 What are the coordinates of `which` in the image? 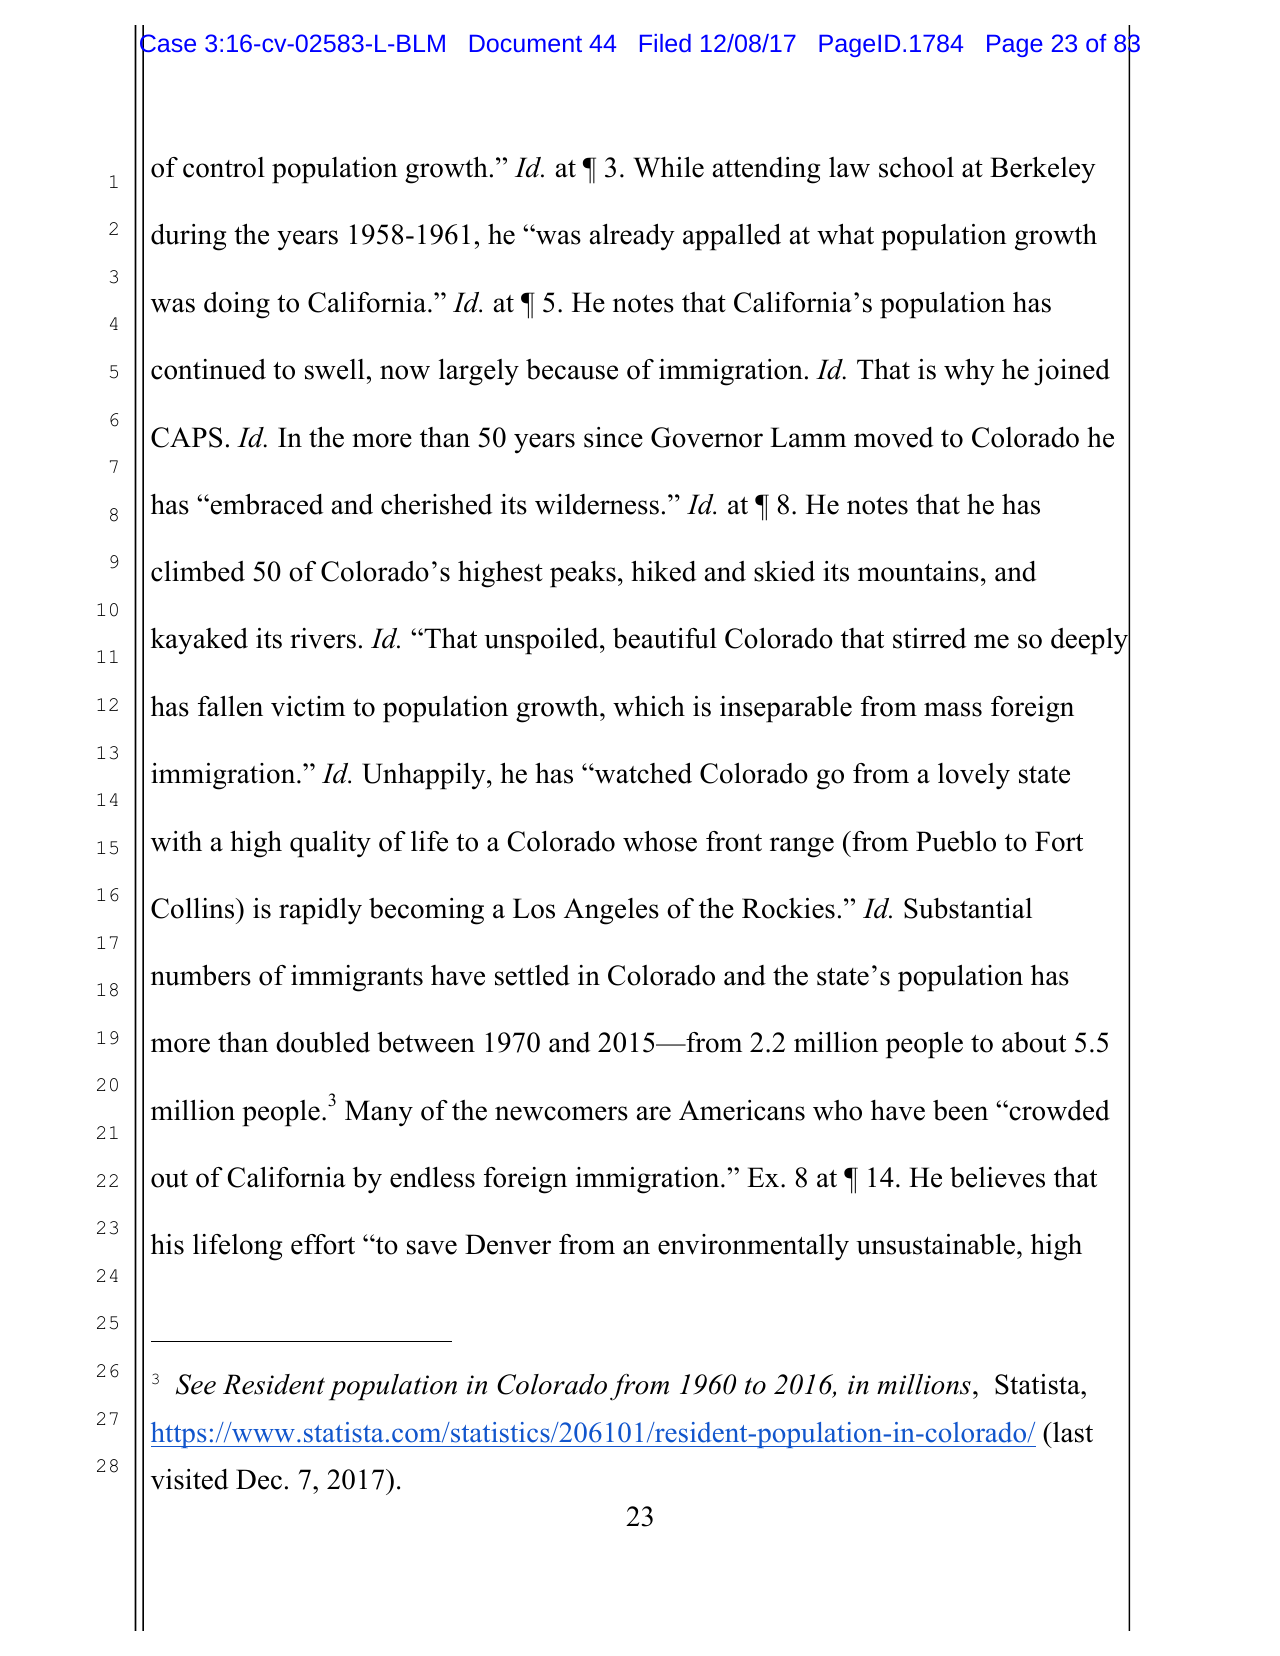 It's located at (649, 706).
